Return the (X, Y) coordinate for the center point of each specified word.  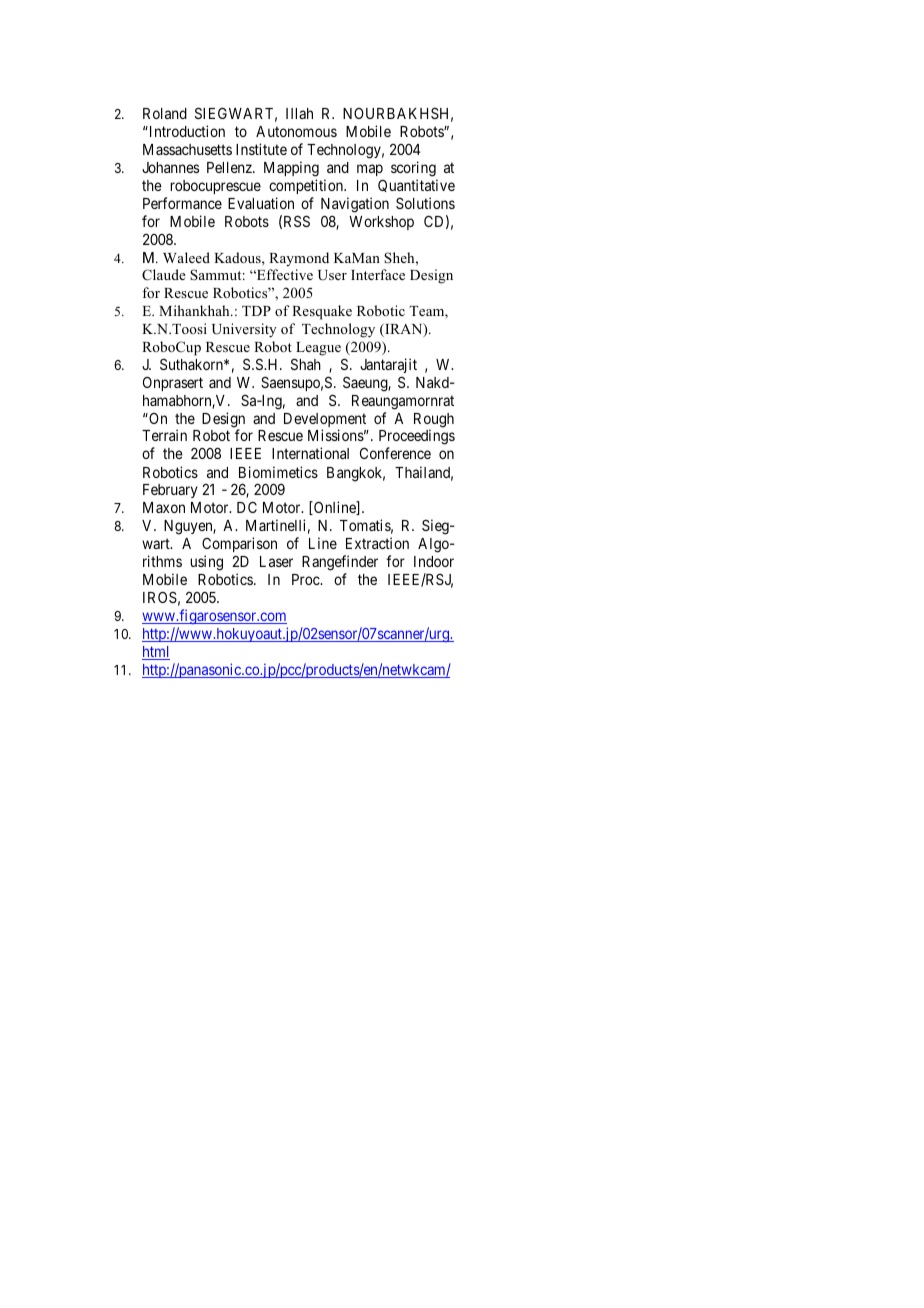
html (156, 653)
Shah (306, 364)
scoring (413, 169)
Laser (276, 561)
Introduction (186, 131)
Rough (434, 421)
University (244, 330)
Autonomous (296, 131)
